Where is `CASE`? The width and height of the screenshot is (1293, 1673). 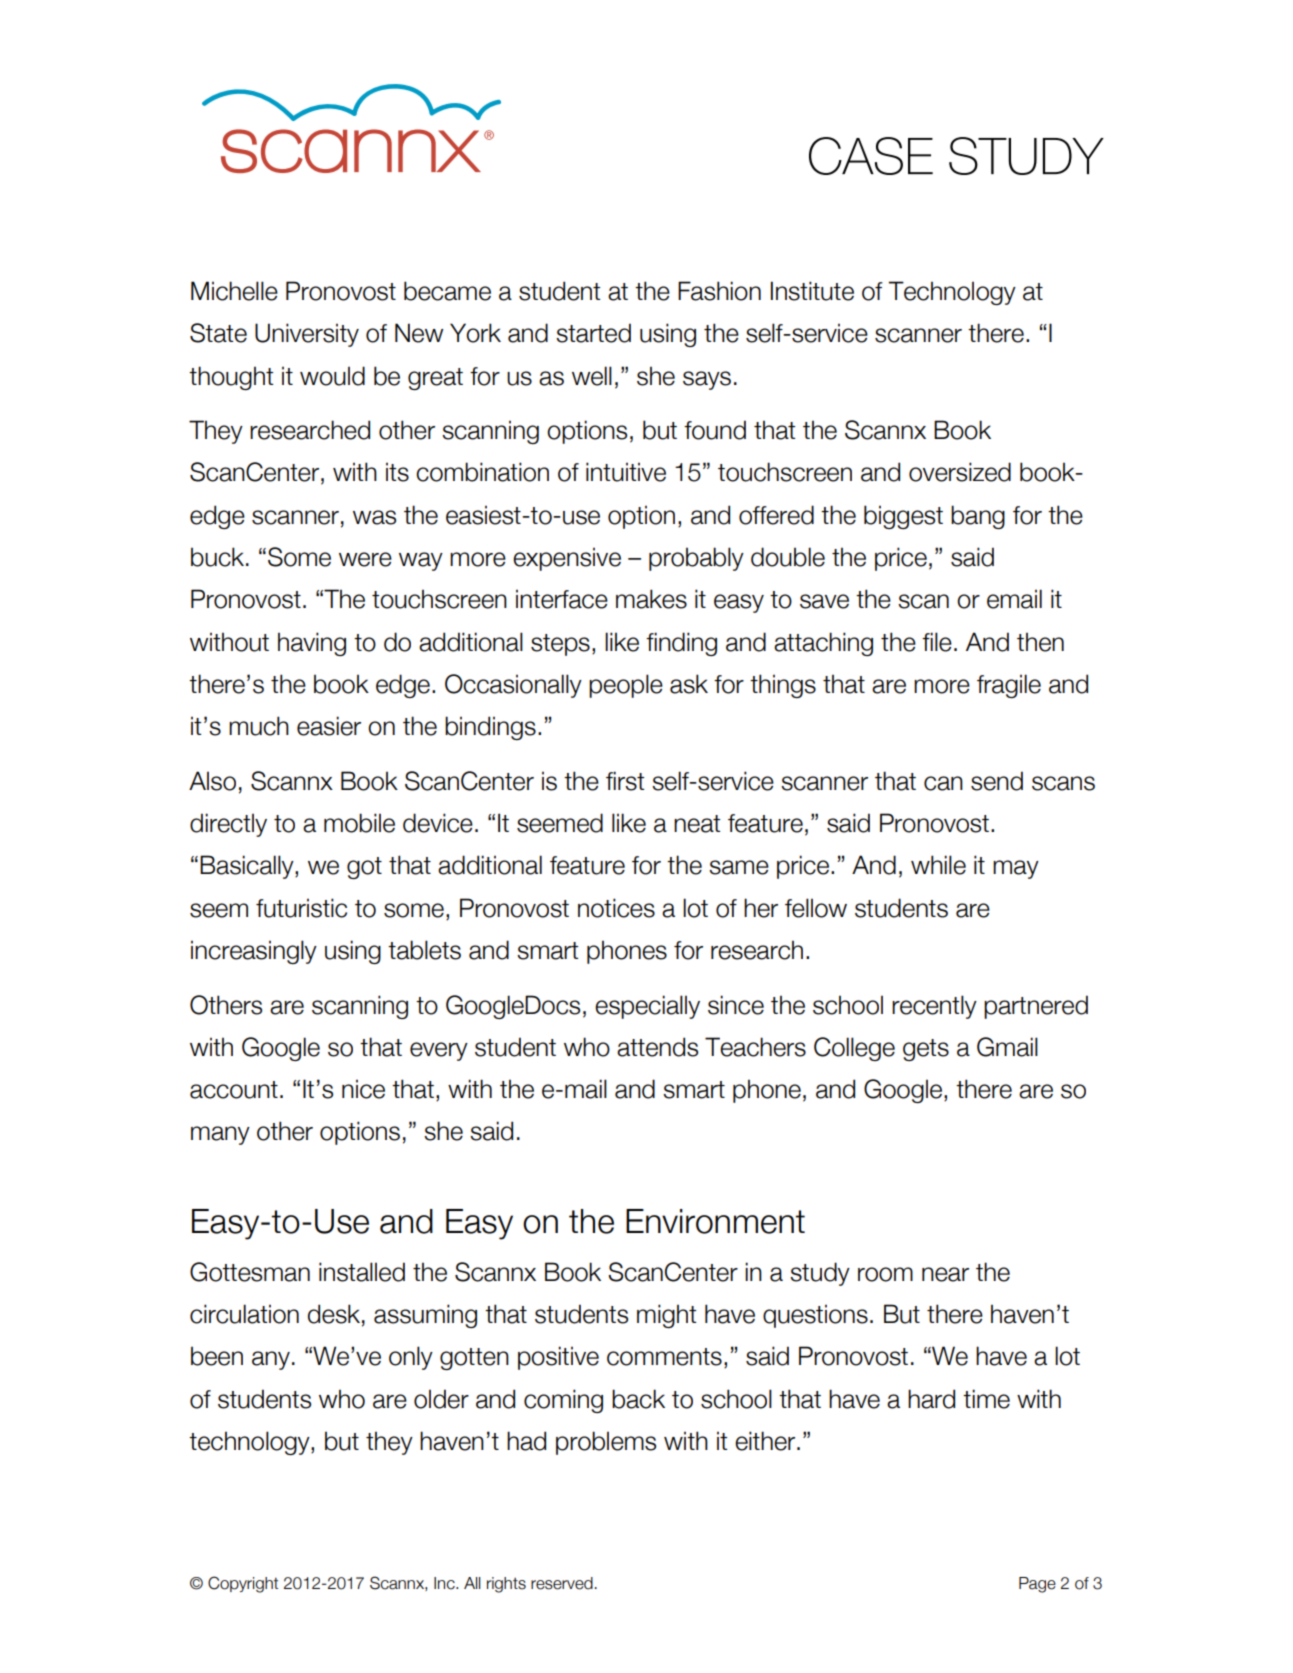 CASE is located at coordinates (871, 156).
